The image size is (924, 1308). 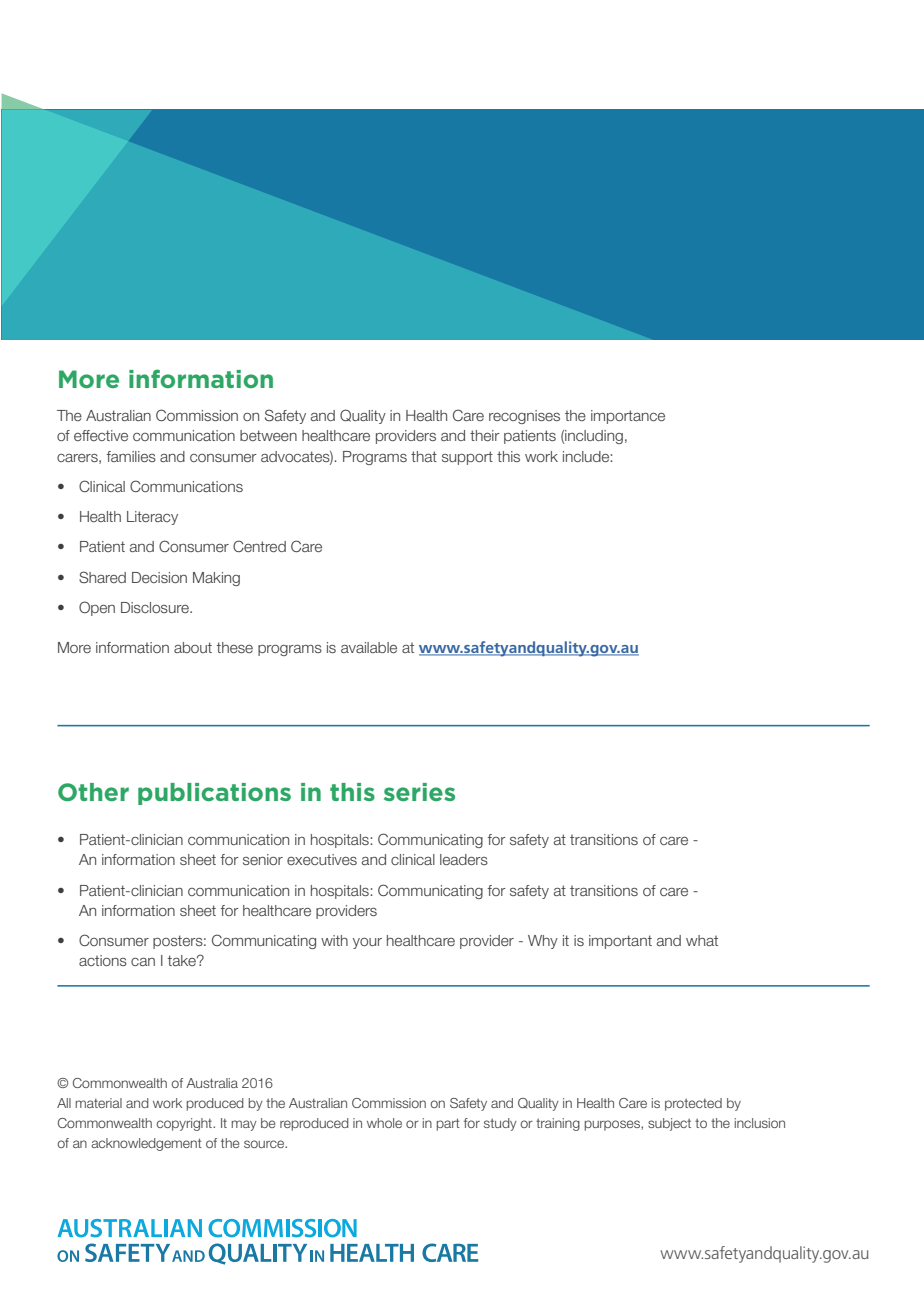 I want to click on series, so click(x=419, y=792).
